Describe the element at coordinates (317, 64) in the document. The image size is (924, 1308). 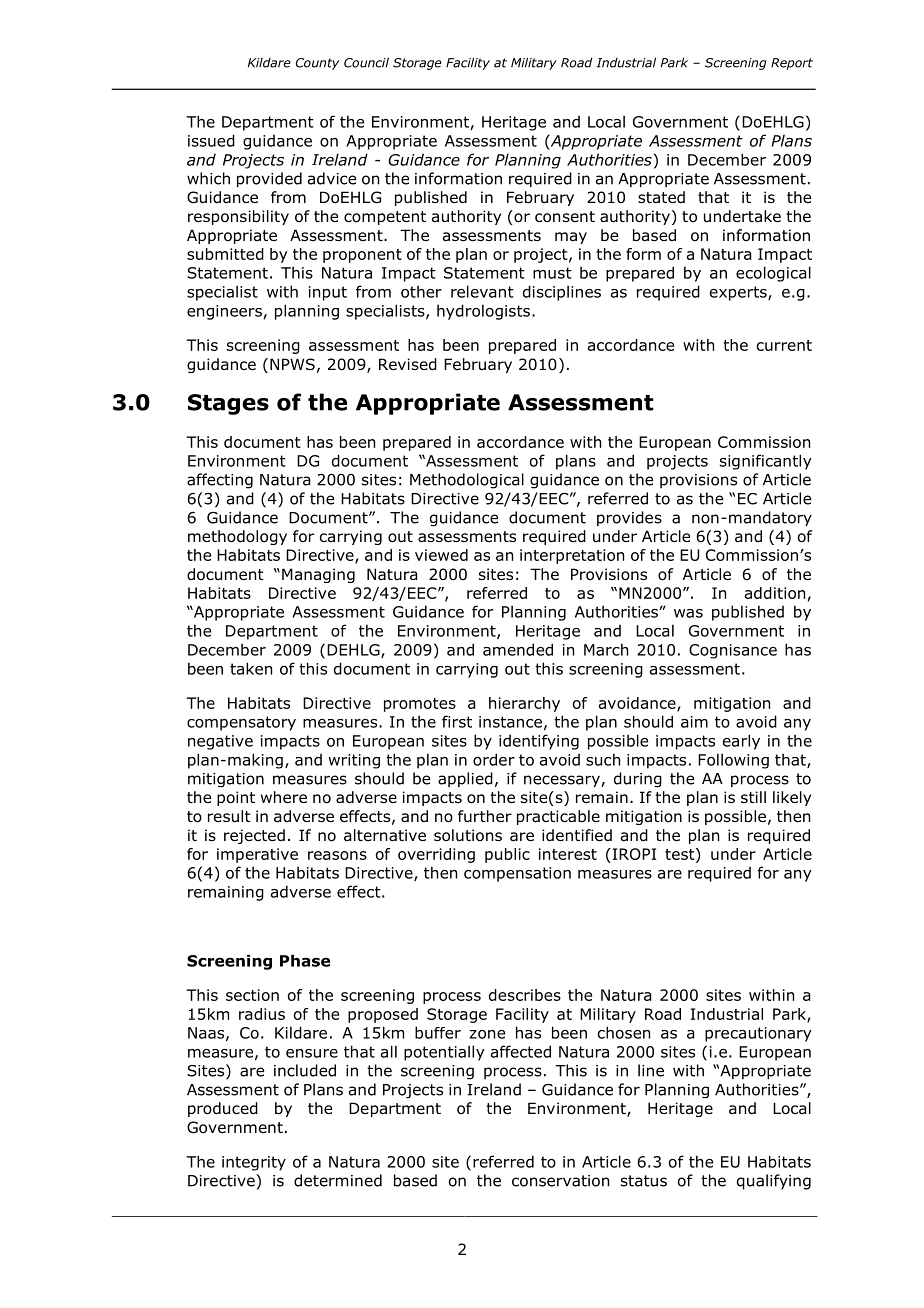
I see `County` at that location.
